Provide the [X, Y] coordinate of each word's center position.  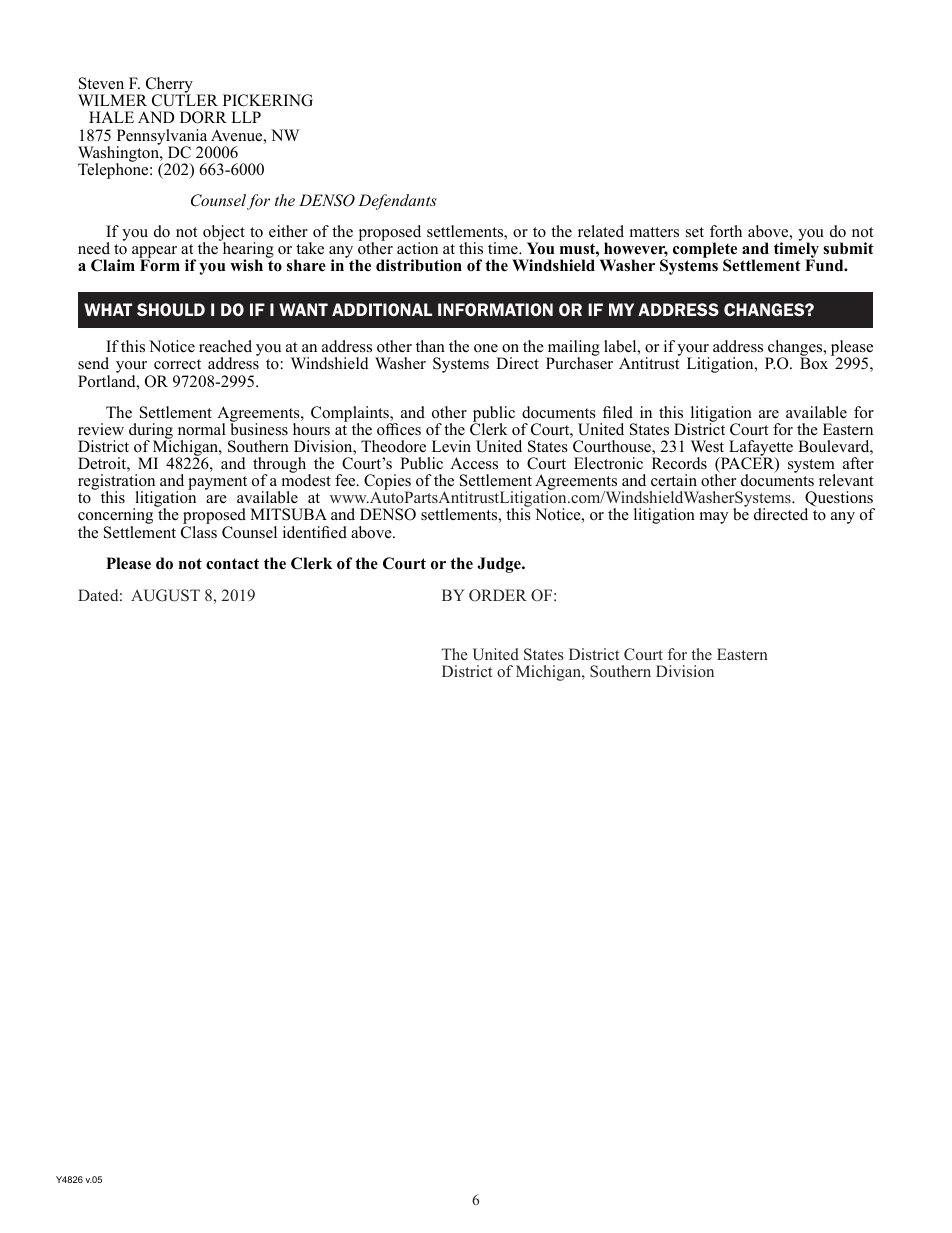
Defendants [397, 202]
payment [217, 483]
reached [225, 346]
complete [705, 251]
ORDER [498, 595]
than [430, 346]
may [714, 518]
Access [474, 463]
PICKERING [268, 100]
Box [814, 363]
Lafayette [760, 449]
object [224, 234]
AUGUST [165, 595]
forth [726, 231]
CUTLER [185, 100]
